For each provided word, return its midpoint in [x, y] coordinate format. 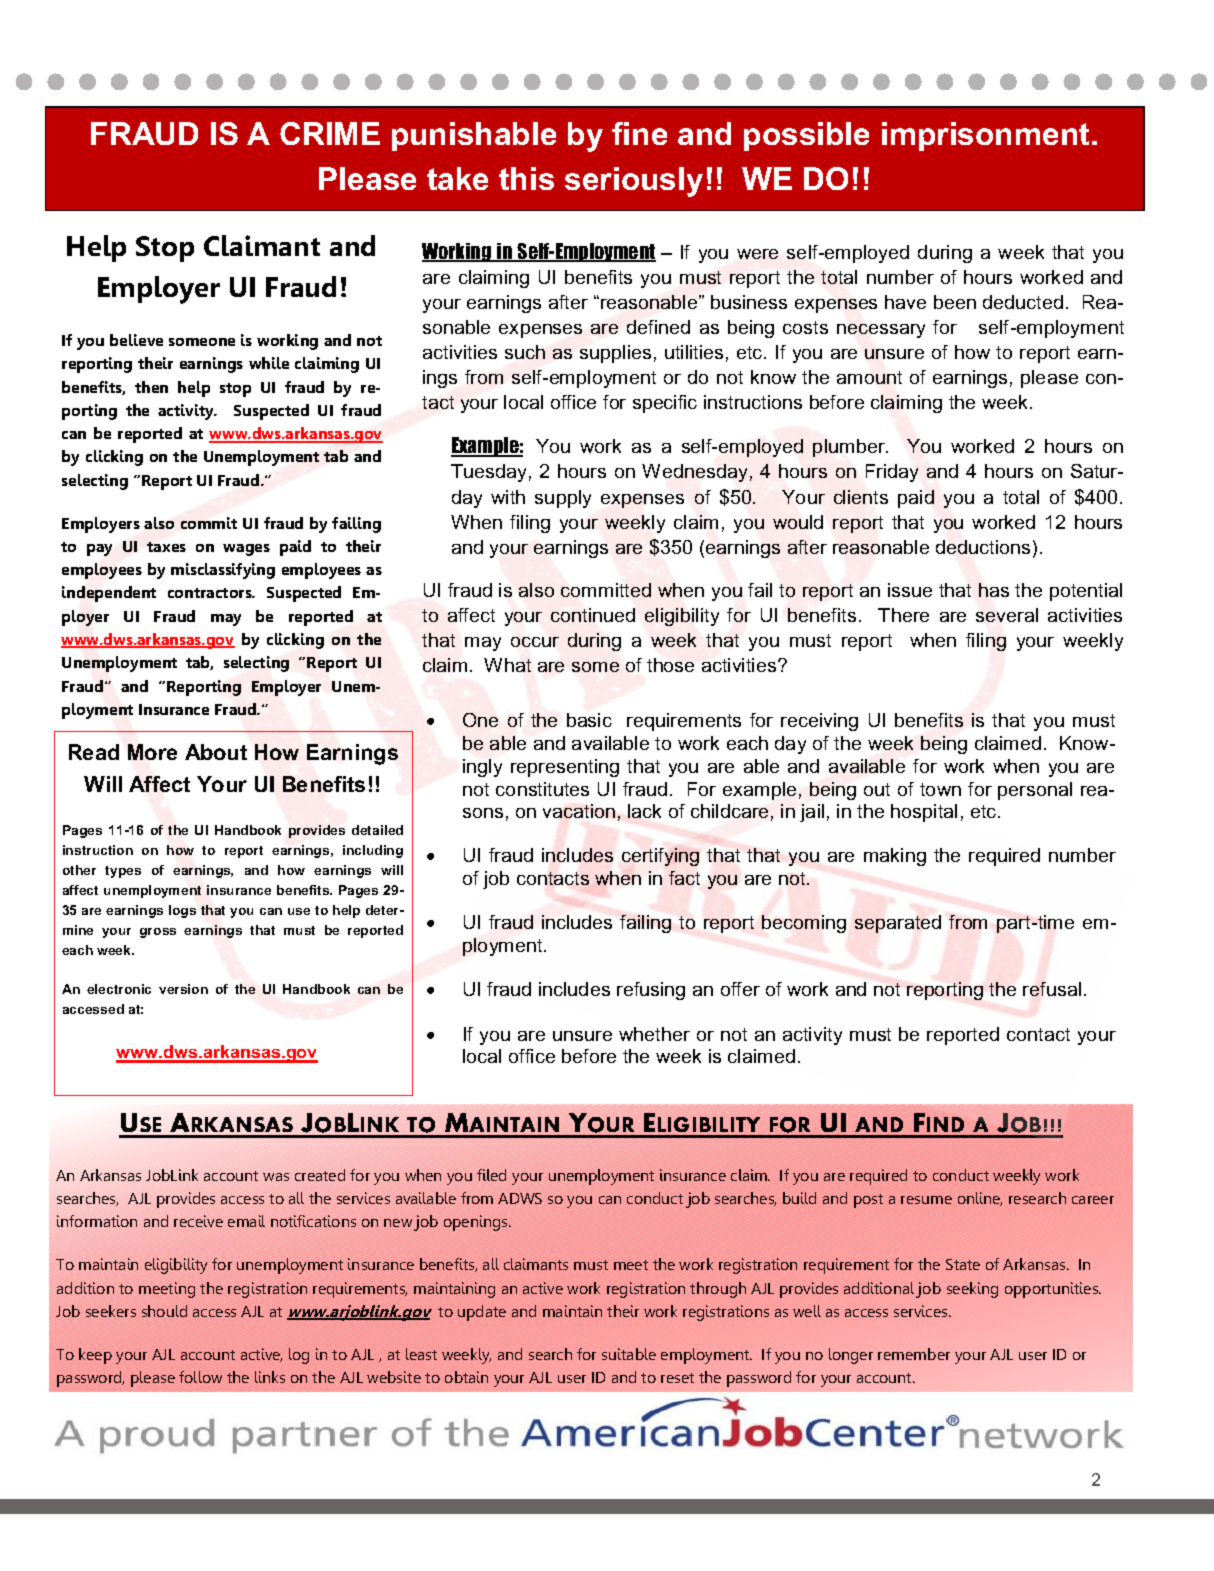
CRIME [330, 133]
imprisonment [985, 136]
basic [589, 720]
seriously [634, 182]
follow [200, 1377]
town [940, 789]
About [216, 752]
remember [914, 1354]
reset [677, 1378]
